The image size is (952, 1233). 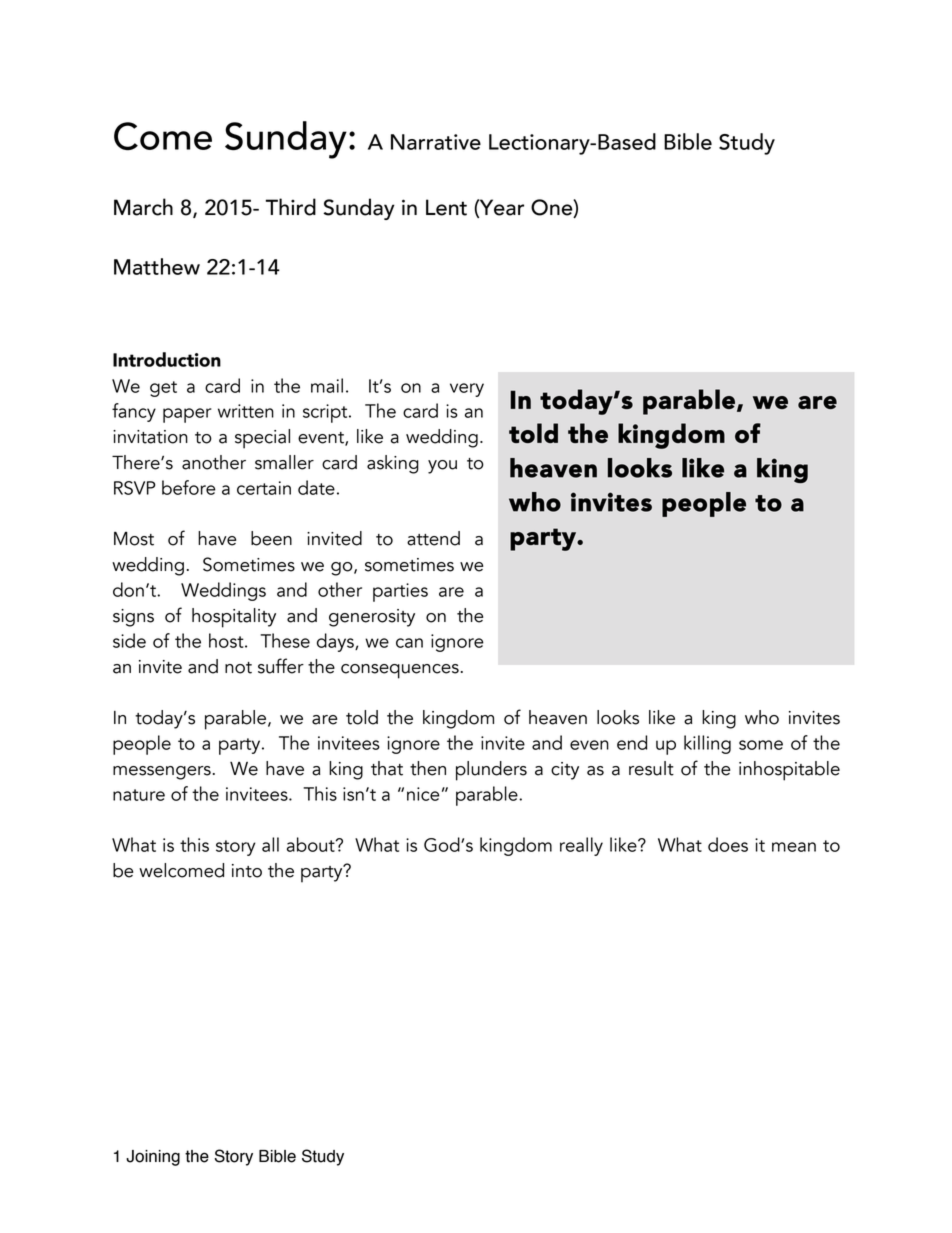 What do you see at coordinates (234, 618) in the screenshot?
I see `hospitality` at bounding box center [234, 618].
